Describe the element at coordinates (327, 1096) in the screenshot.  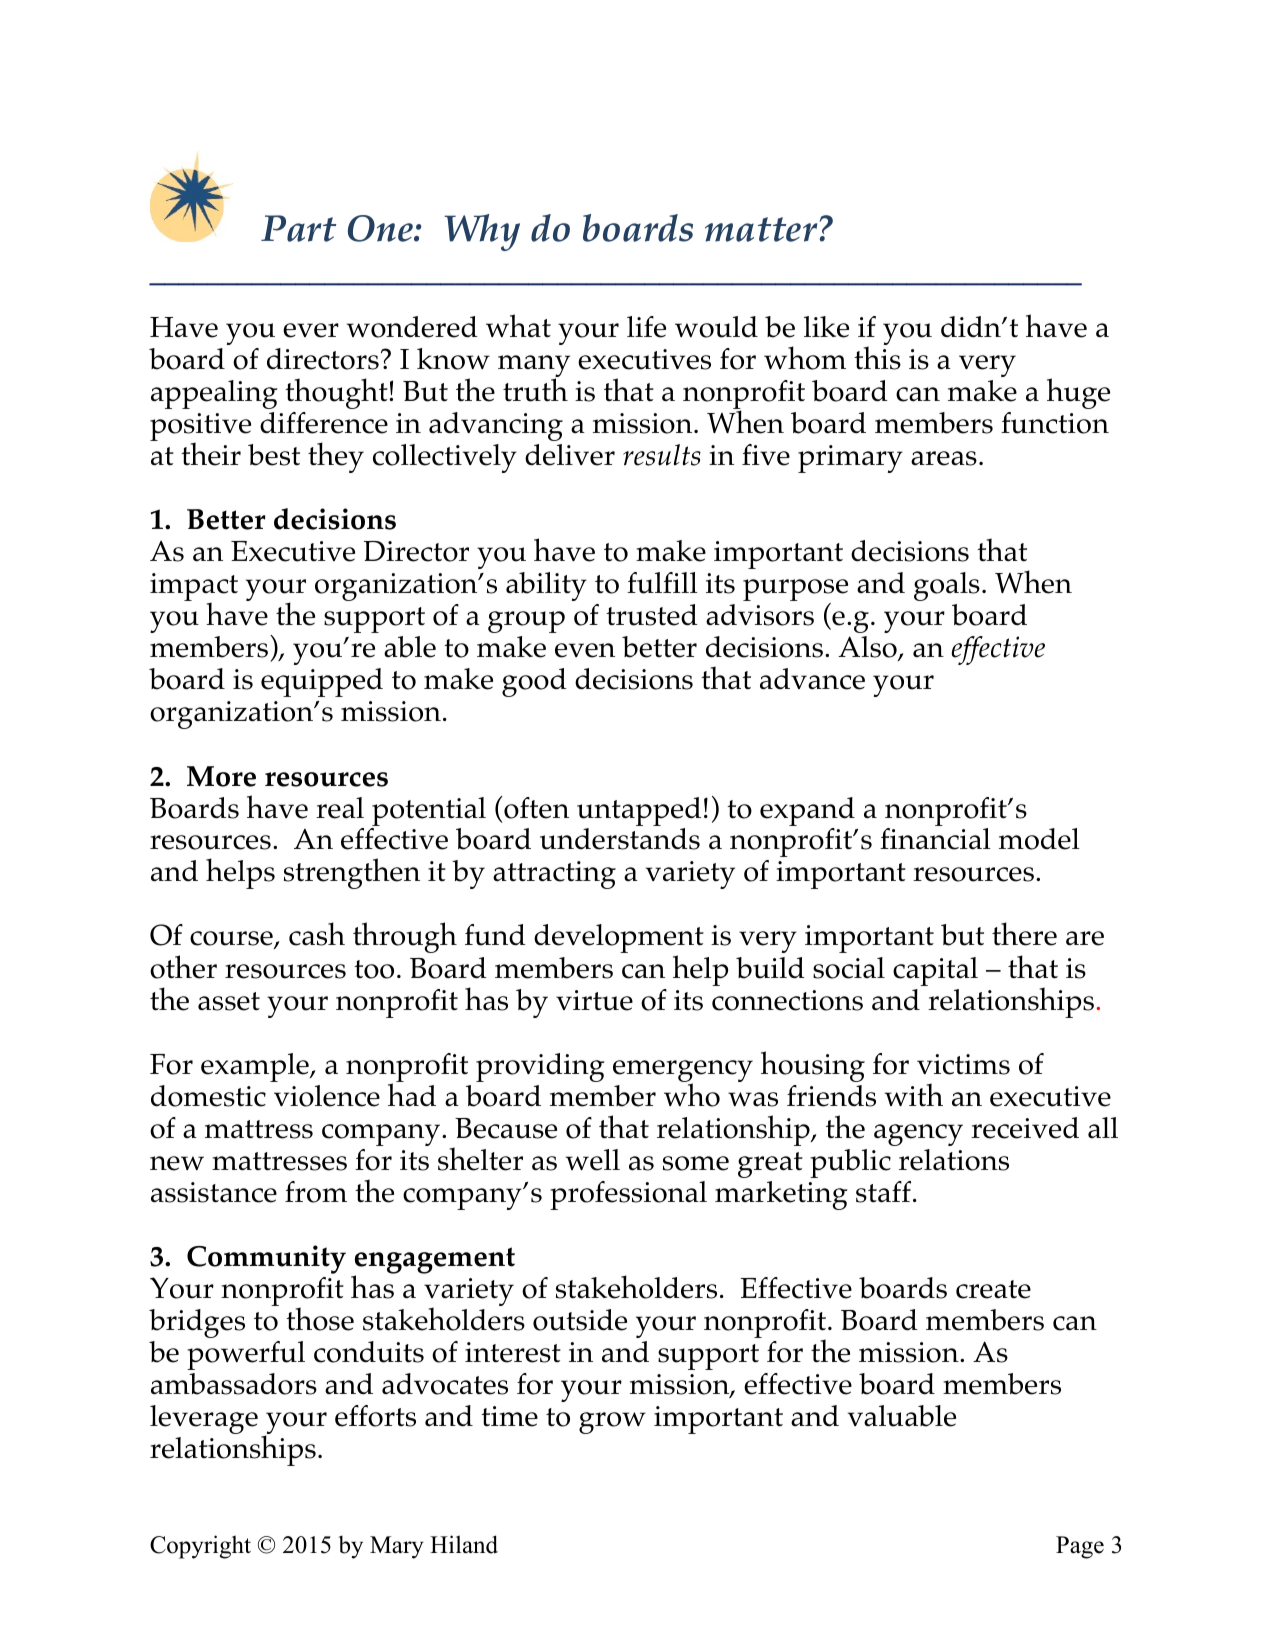
I see `violence` at that location.
